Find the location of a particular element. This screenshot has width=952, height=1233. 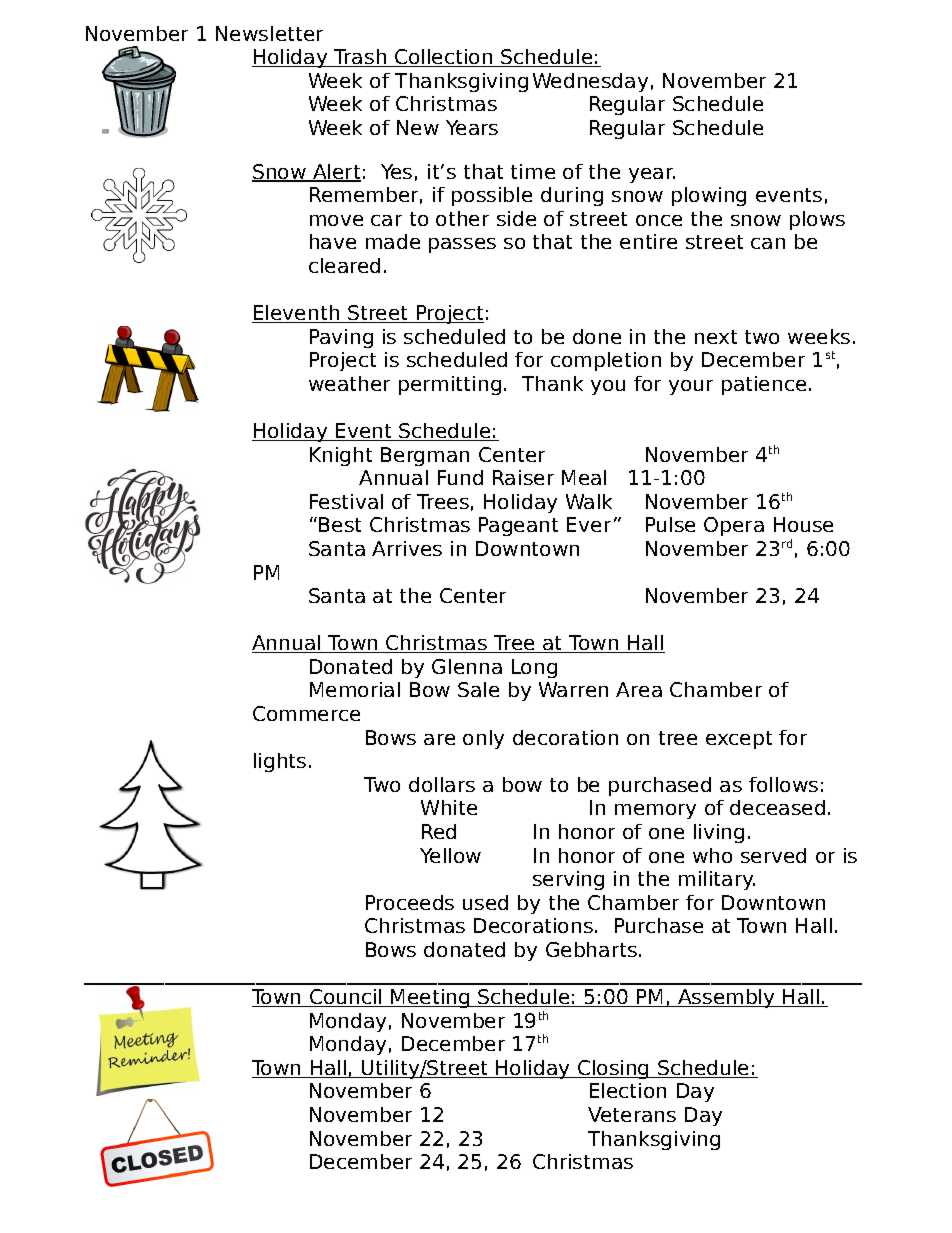

patience is located at coordinates (764, 385).
